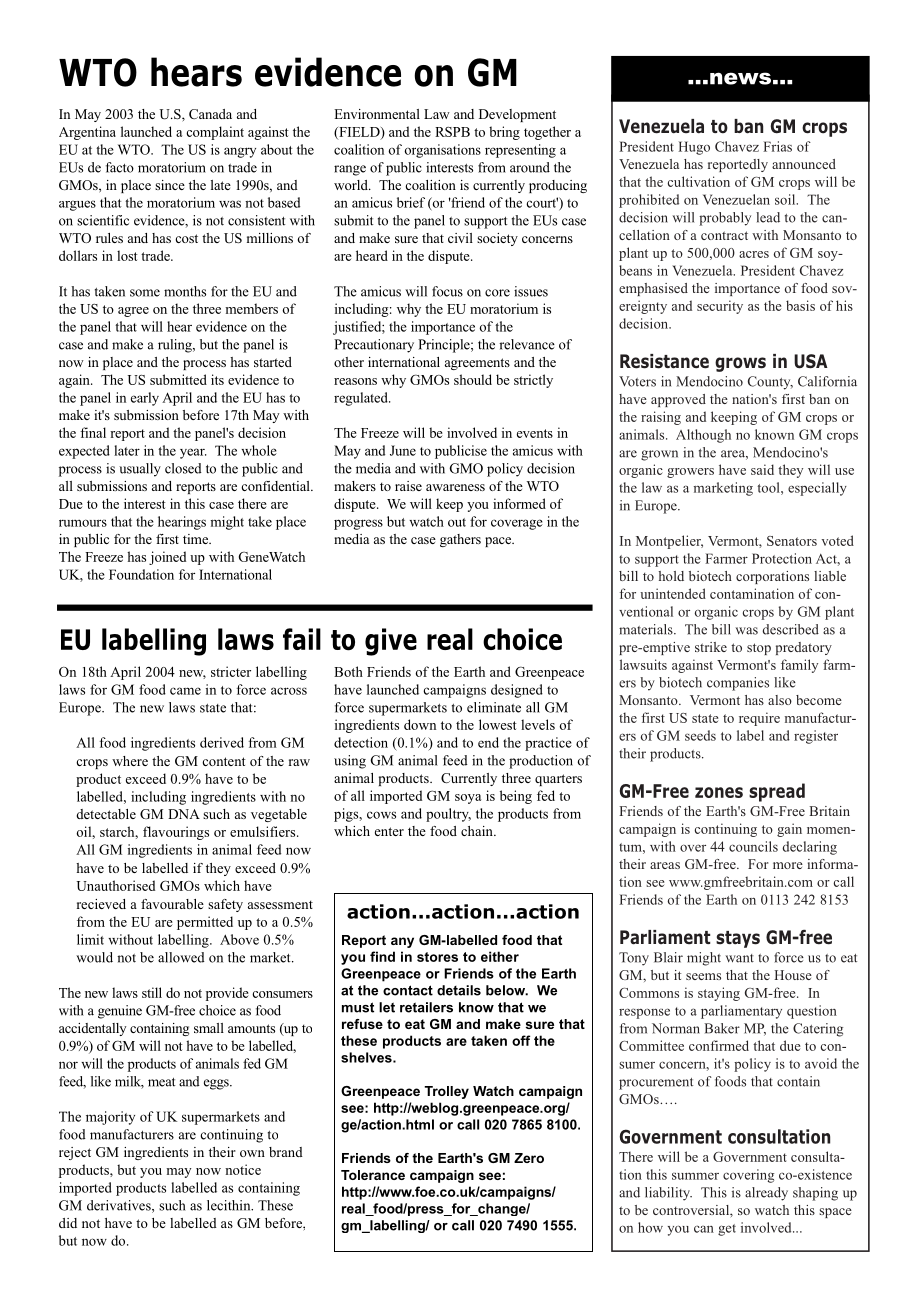 The width and height of the screenshot is (924, 1308). Describe the element at coordinates (452, 132) in the screenshot. I see `RSPB` at that location.
